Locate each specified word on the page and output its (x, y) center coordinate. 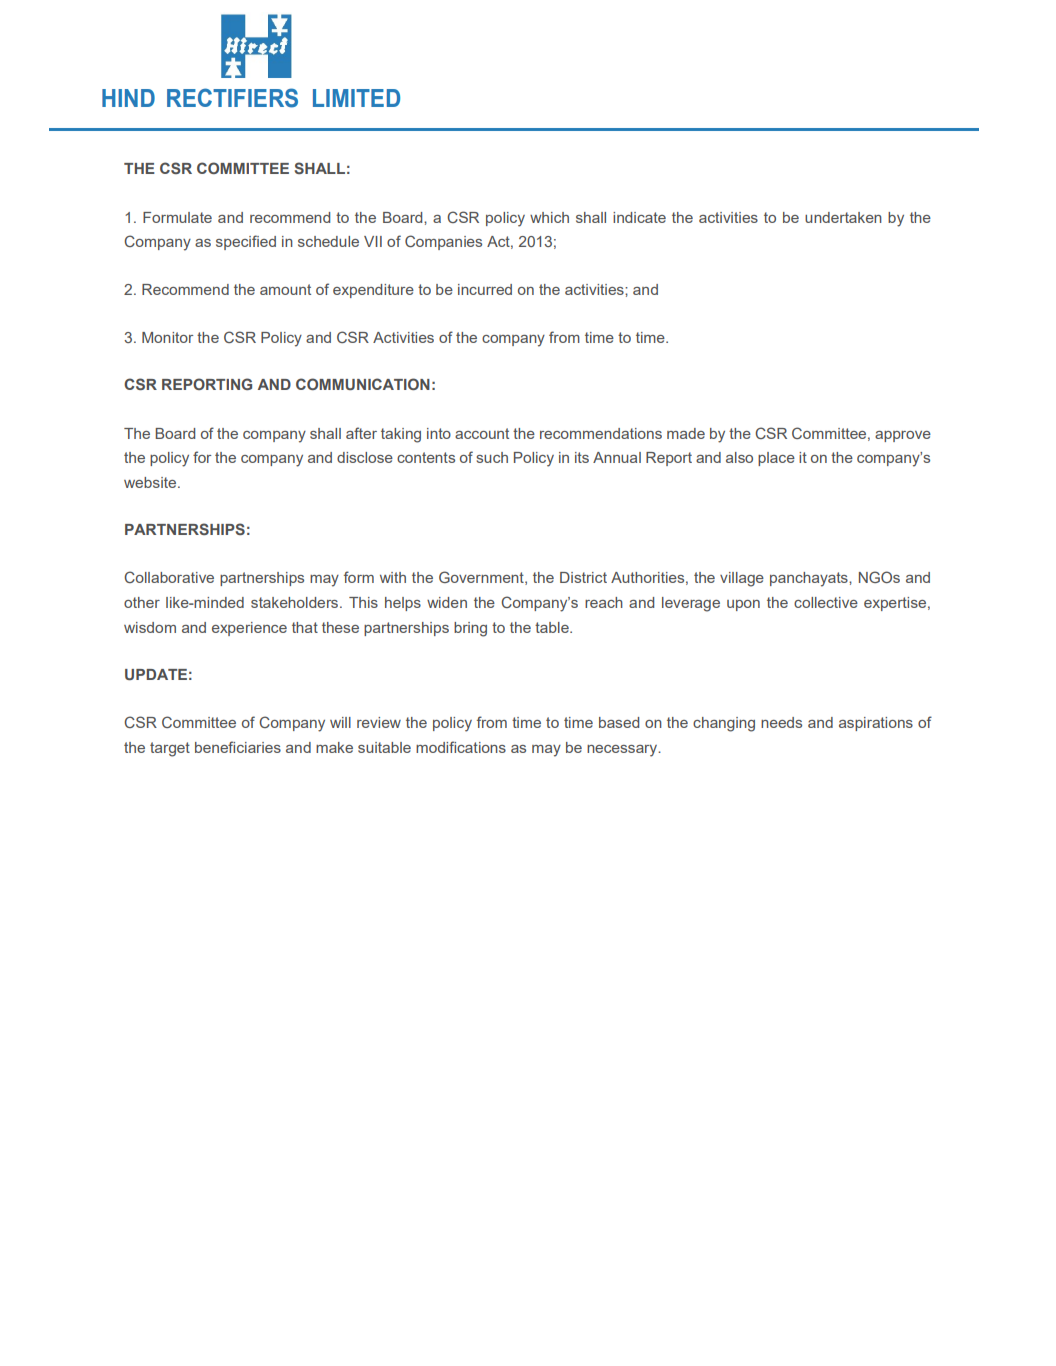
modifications (461, 747)
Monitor (167, 337)
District (583, 577)
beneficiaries (238, 747)
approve (903, 436)
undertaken (843, 217)
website (151, 482)
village (742, 579)
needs (781, 722)
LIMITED (356, 98)
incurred (485, 289)
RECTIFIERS (232, 98)
